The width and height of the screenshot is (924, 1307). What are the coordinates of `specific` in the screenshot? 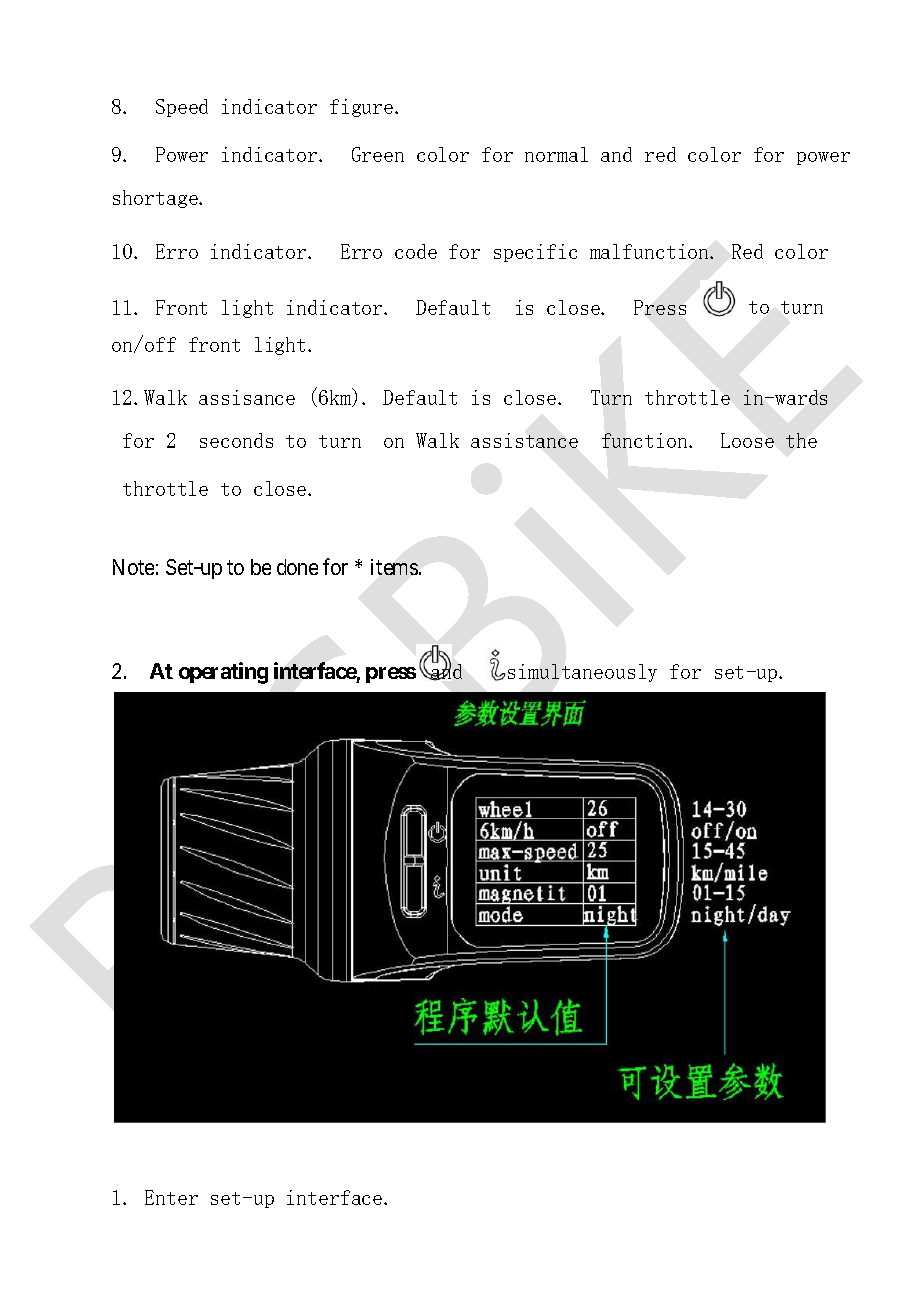 It's located at (535, 253).
